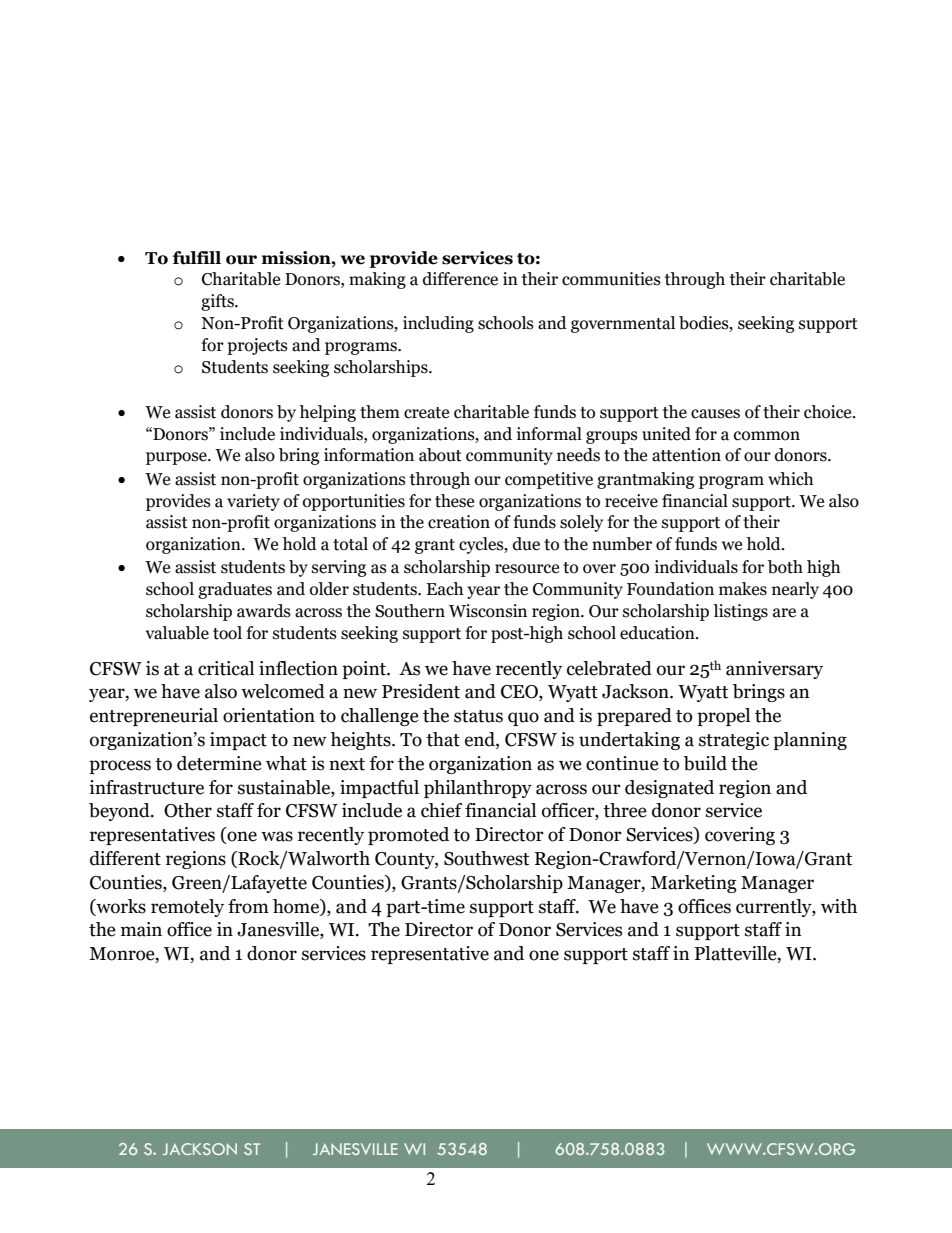 This page has width=952, height=1233. Describe the element at coordinates (440, 455) in the page. I see `about` at that location.
